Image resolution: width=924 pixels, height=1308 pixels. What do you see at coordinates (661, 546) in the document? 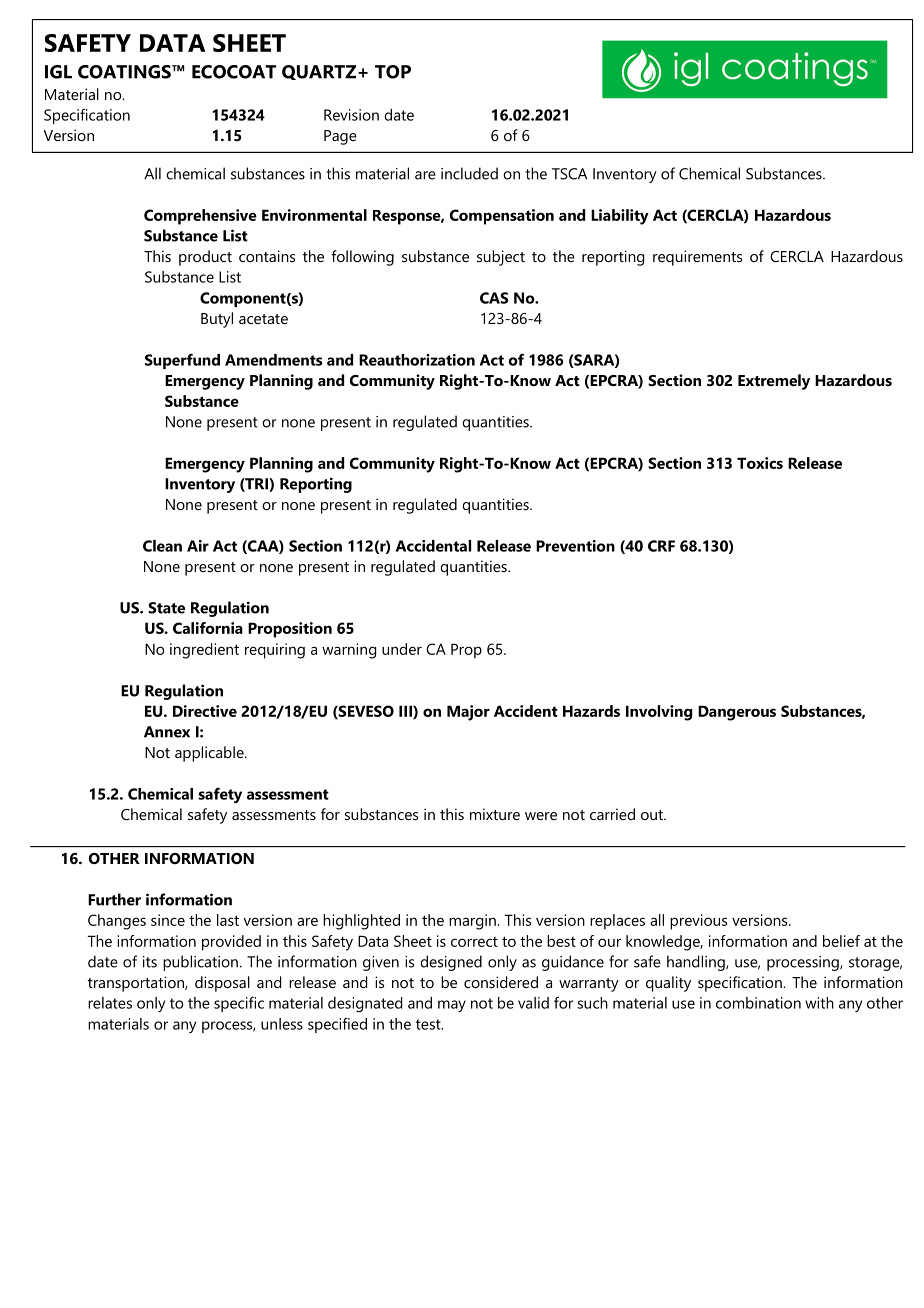
I see `CRF` at bounding box center [661, 546].
